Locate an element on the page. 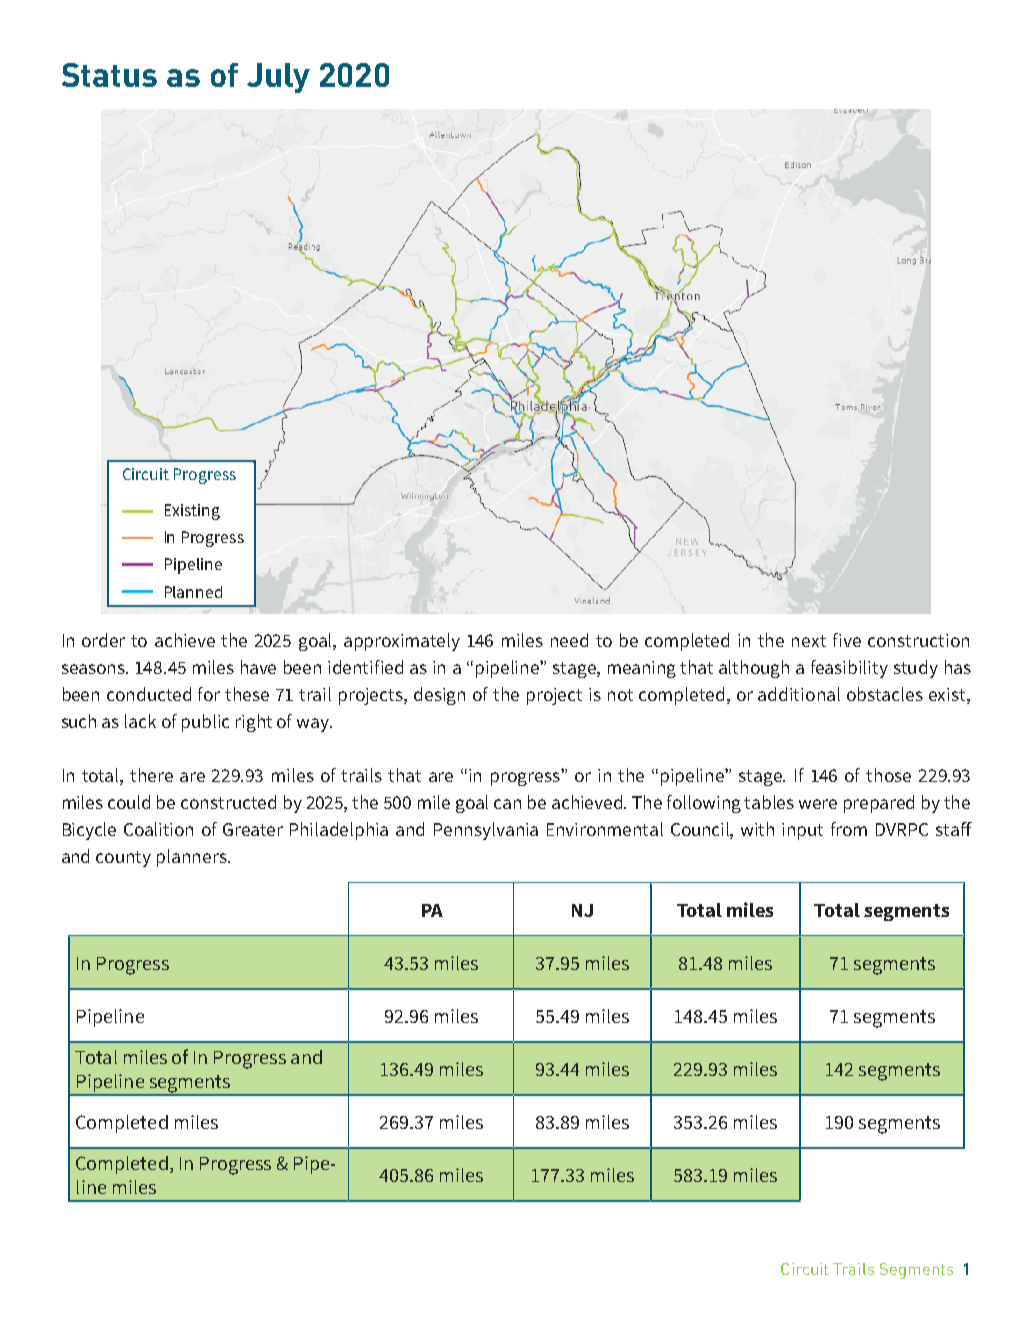  five is located at coordinates (847, 640).
